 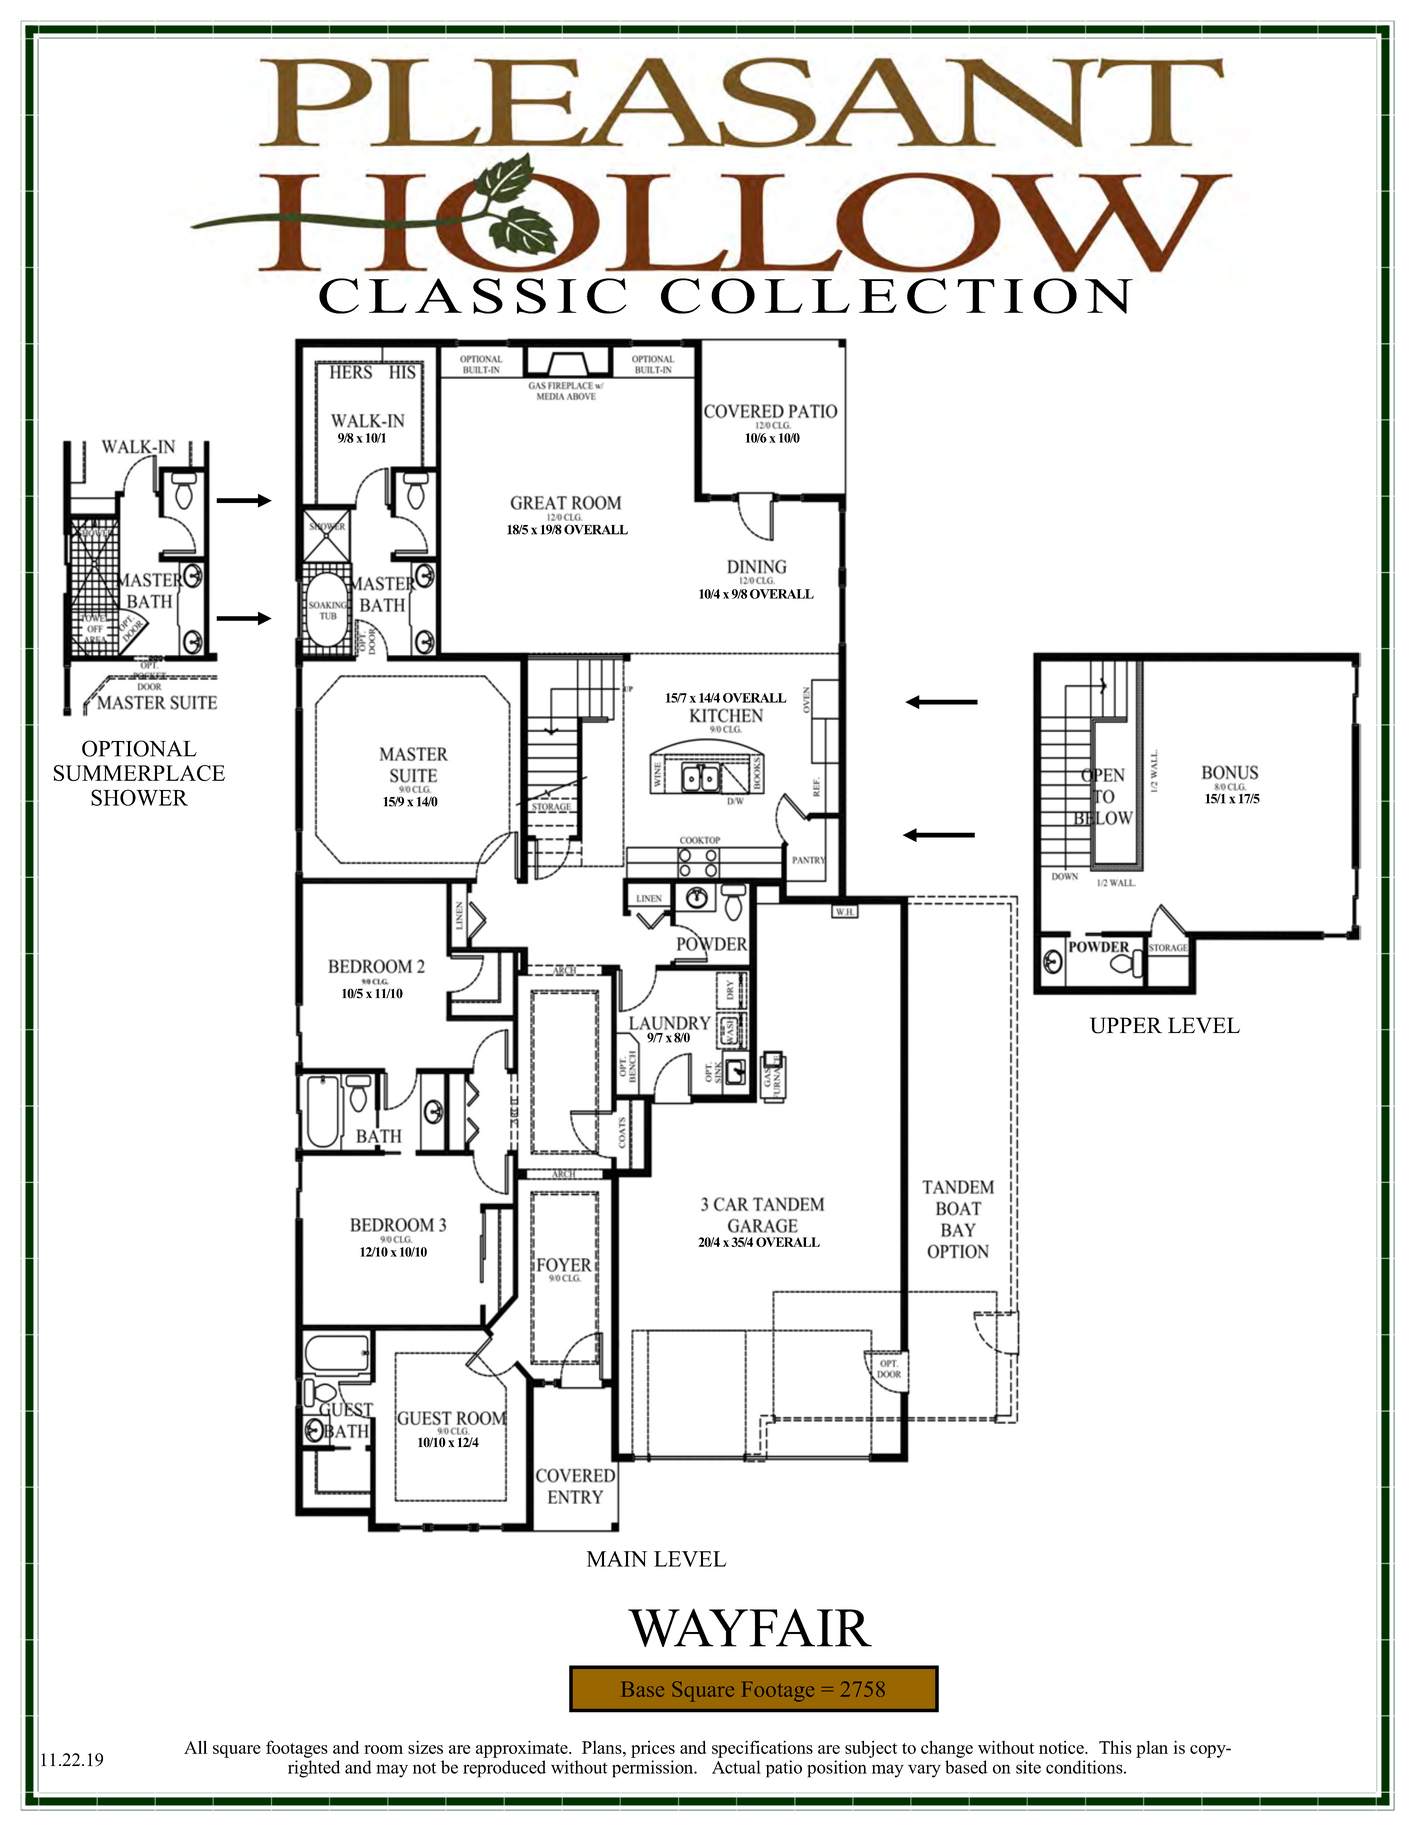 I want to click on room, so click(x=383, y=1749).
